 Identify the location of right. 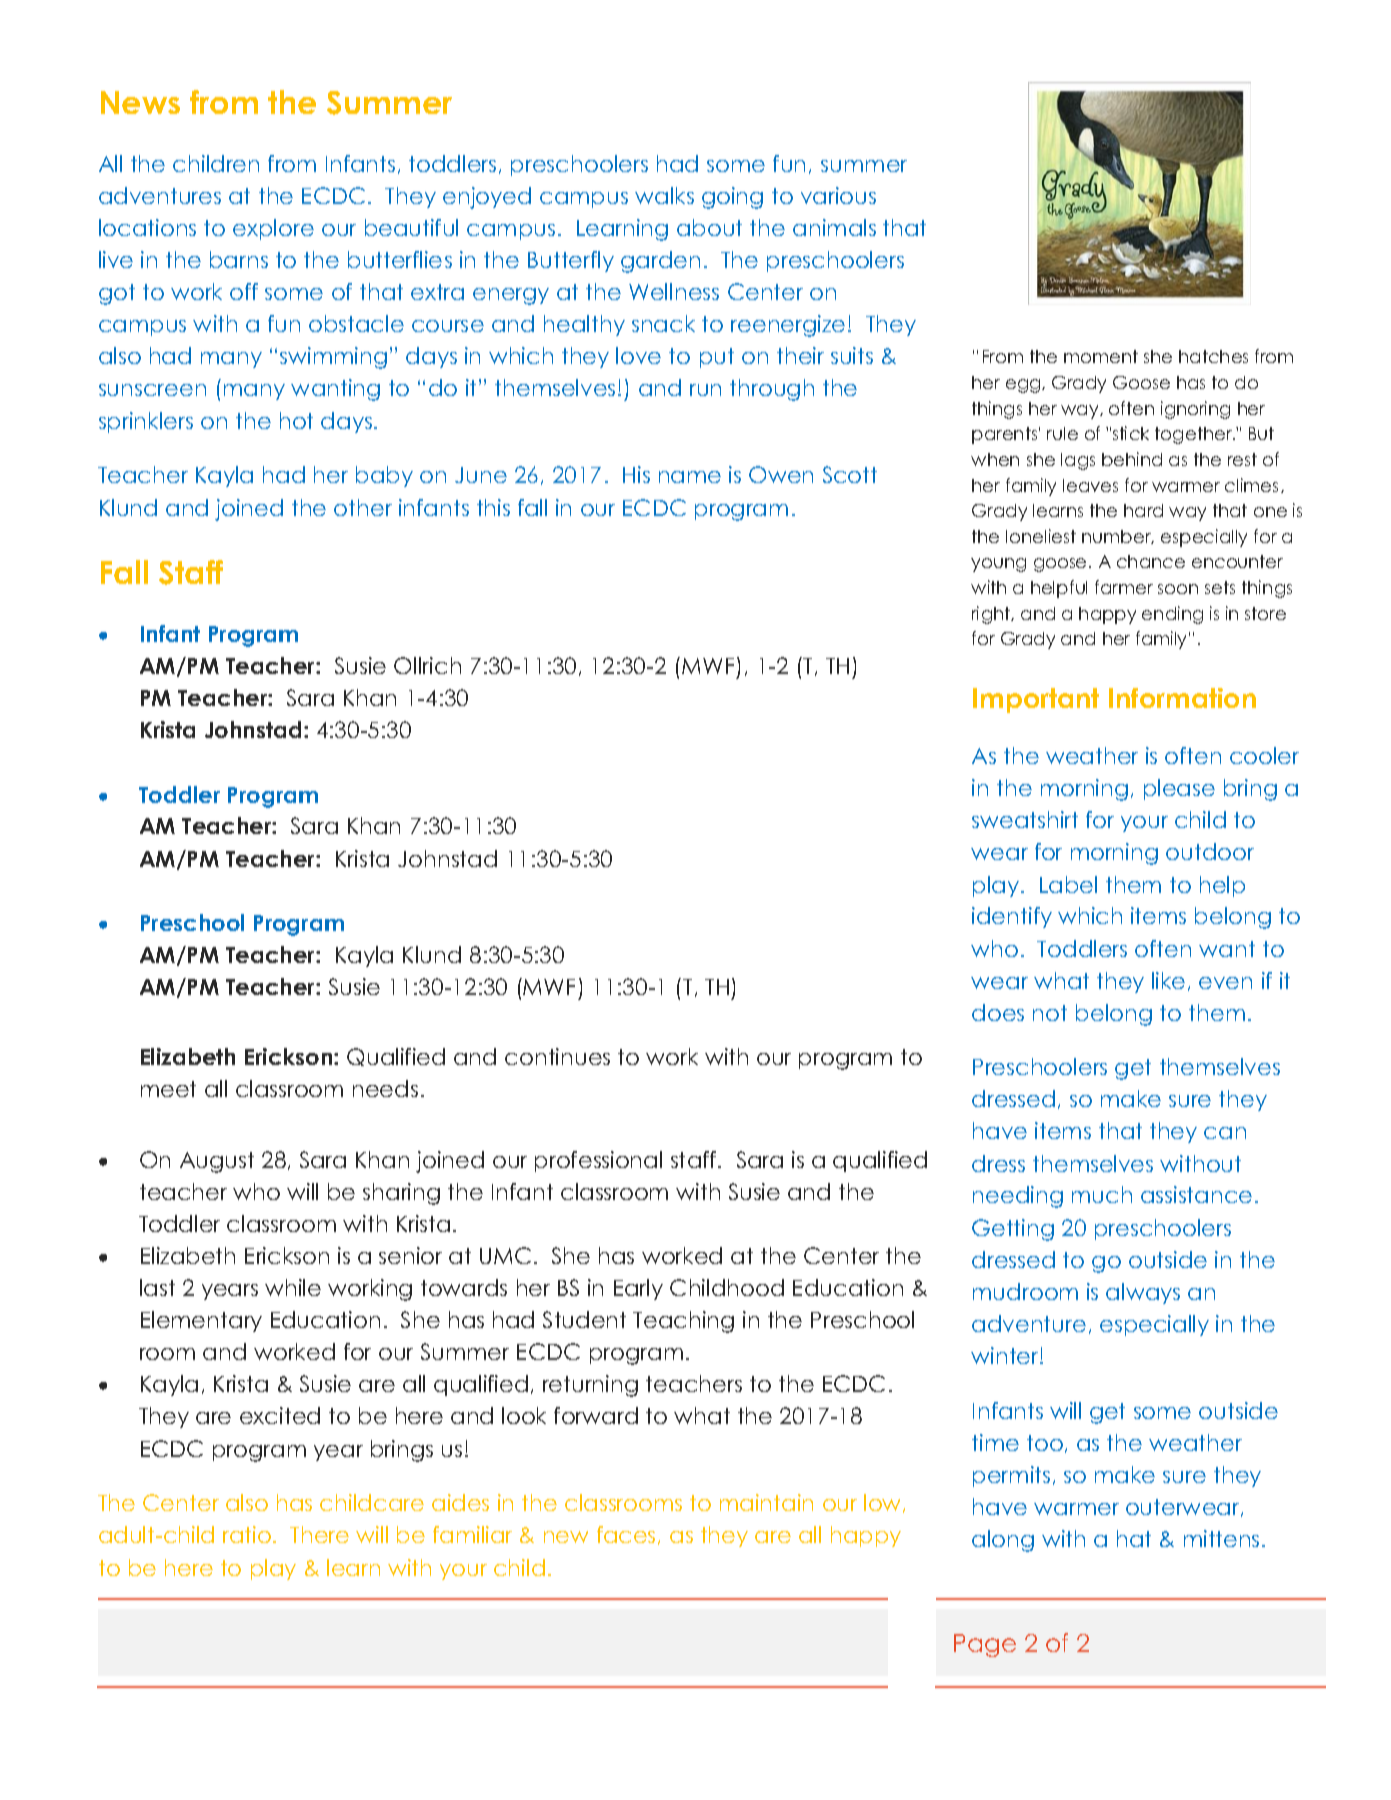
(992, 615).
